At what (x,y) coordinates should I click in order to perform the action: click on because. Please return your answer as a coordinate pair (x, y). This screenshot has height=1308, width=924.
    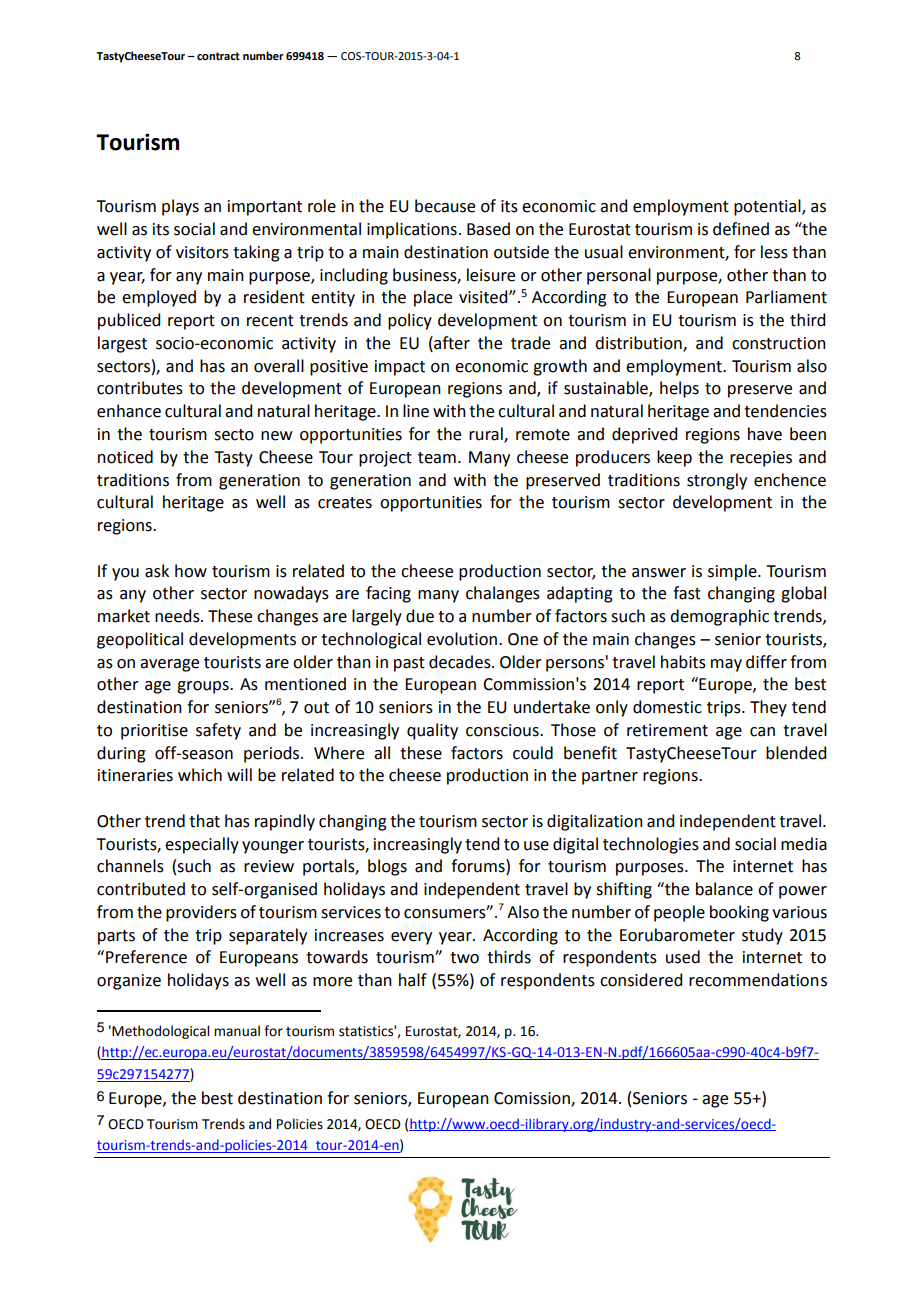
    Looking at the image, I should click on (445, 206).
